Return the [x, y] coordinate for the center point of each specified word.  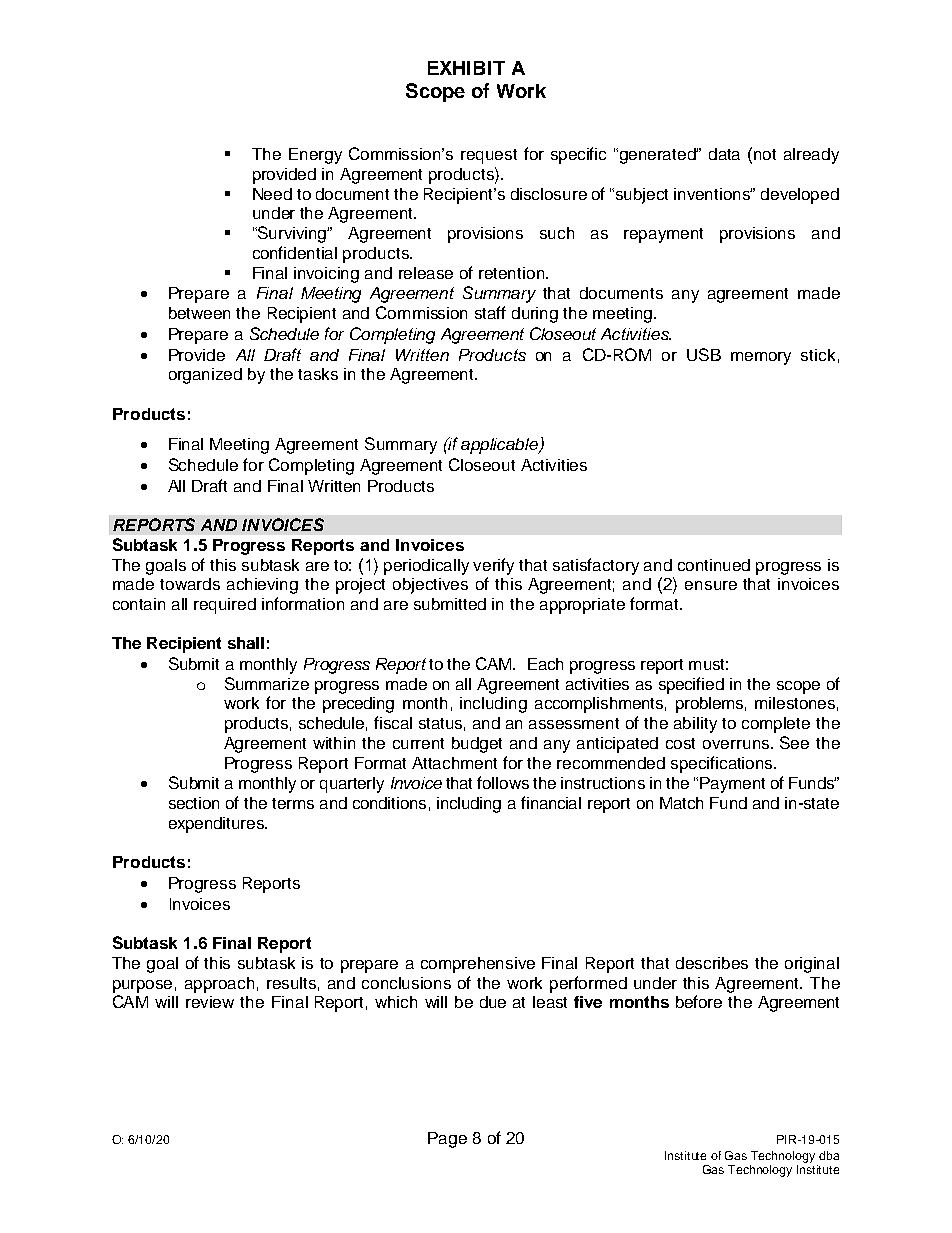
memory [761, 358]
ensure [711, 585]
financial [551, 802]
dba [829, 1155]
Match [681, 803]
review [210, 1002]
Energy [315, 156]
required [225, 606]
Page [447, 1140]
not [765, 154]
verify [493, 566]
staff [490, 312]
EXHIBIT [466, 68]
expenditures [217, 825]
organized [205, 376]
